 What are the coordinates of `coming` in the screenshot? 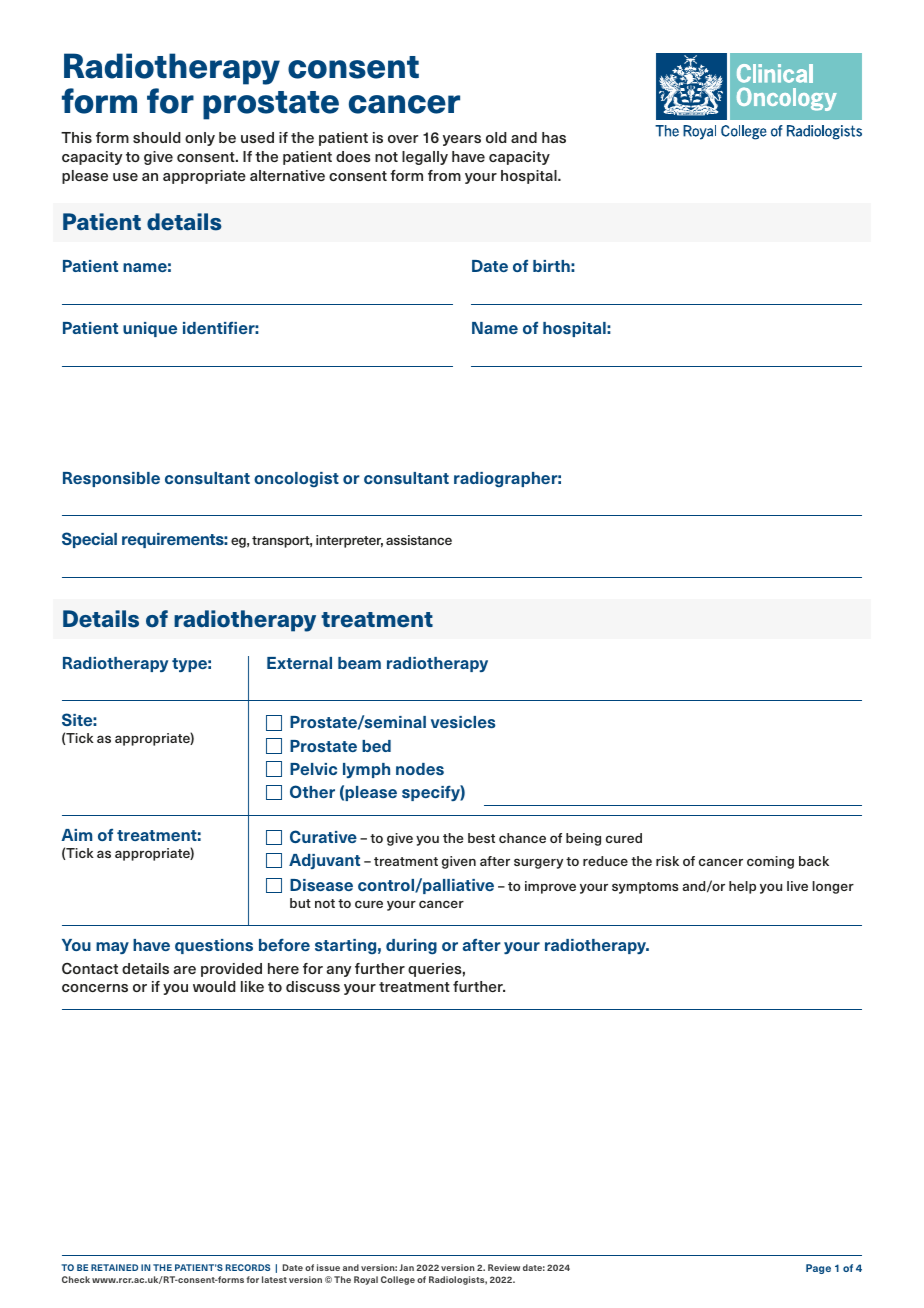 It's located at (770, 862).
